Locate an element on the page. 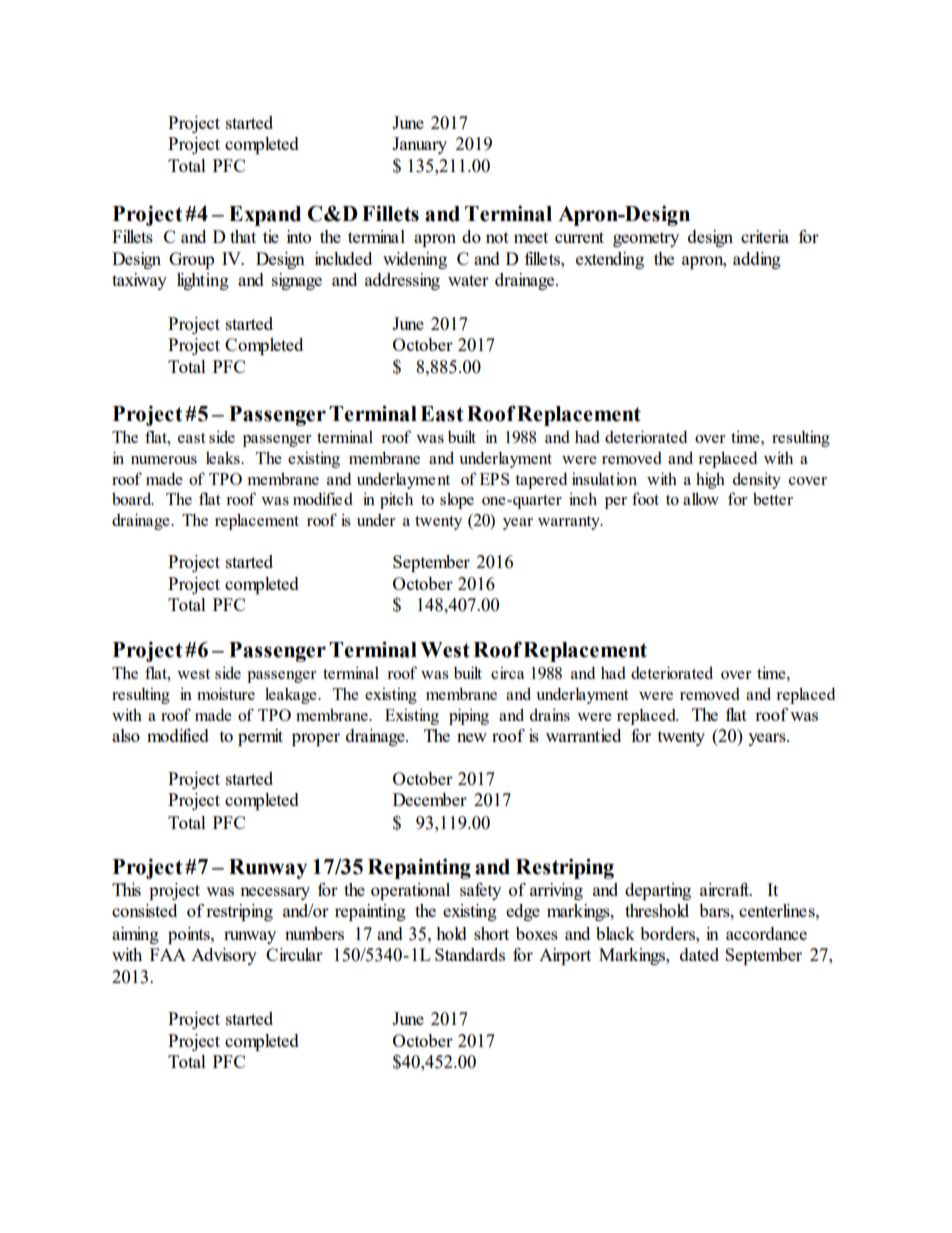 The image size is (952, 1233). allow is located at coordinates (701, 498).
